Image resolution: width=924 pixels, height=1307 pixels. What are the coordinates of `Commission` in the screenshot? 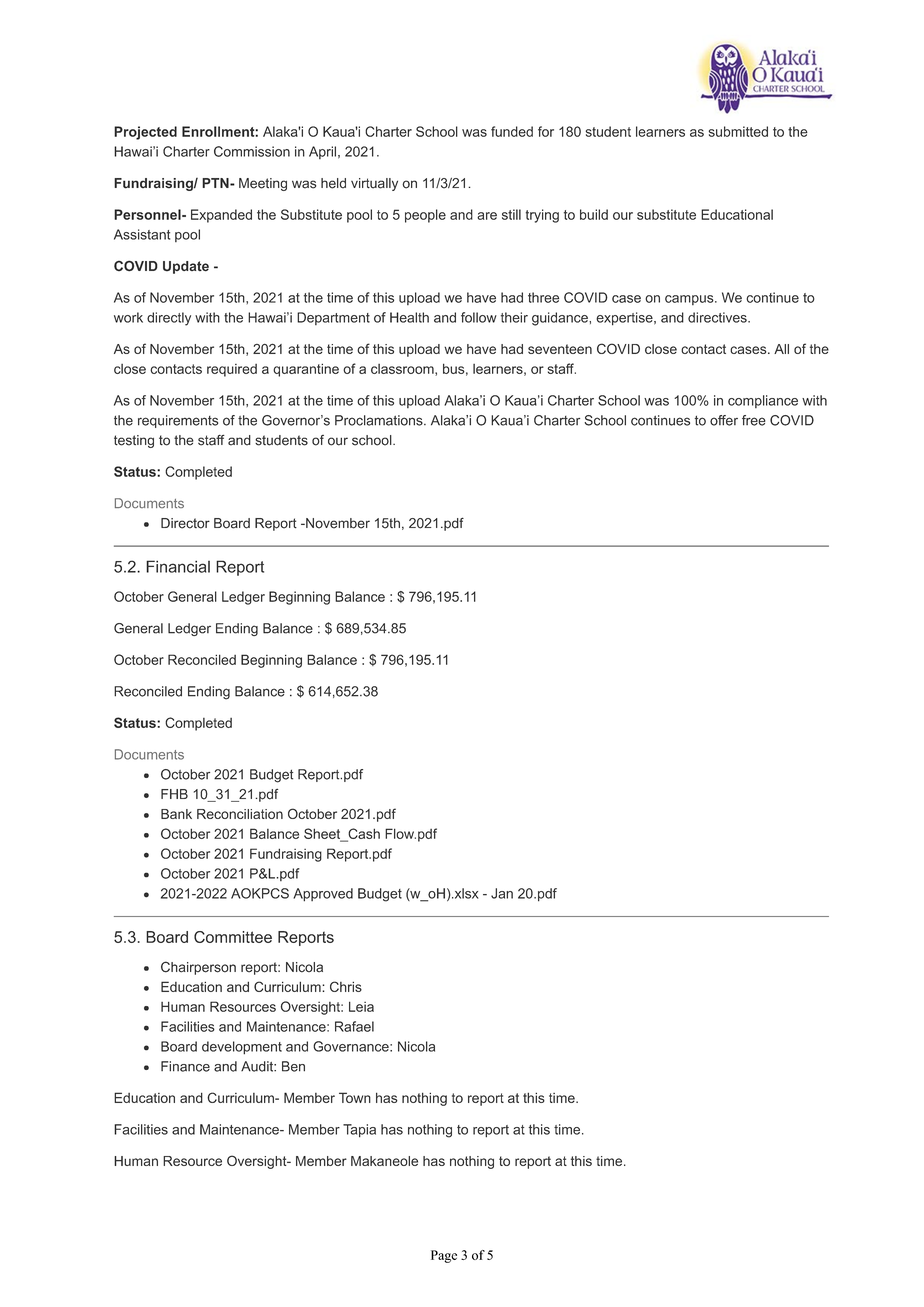 It's located at (252, 151).
